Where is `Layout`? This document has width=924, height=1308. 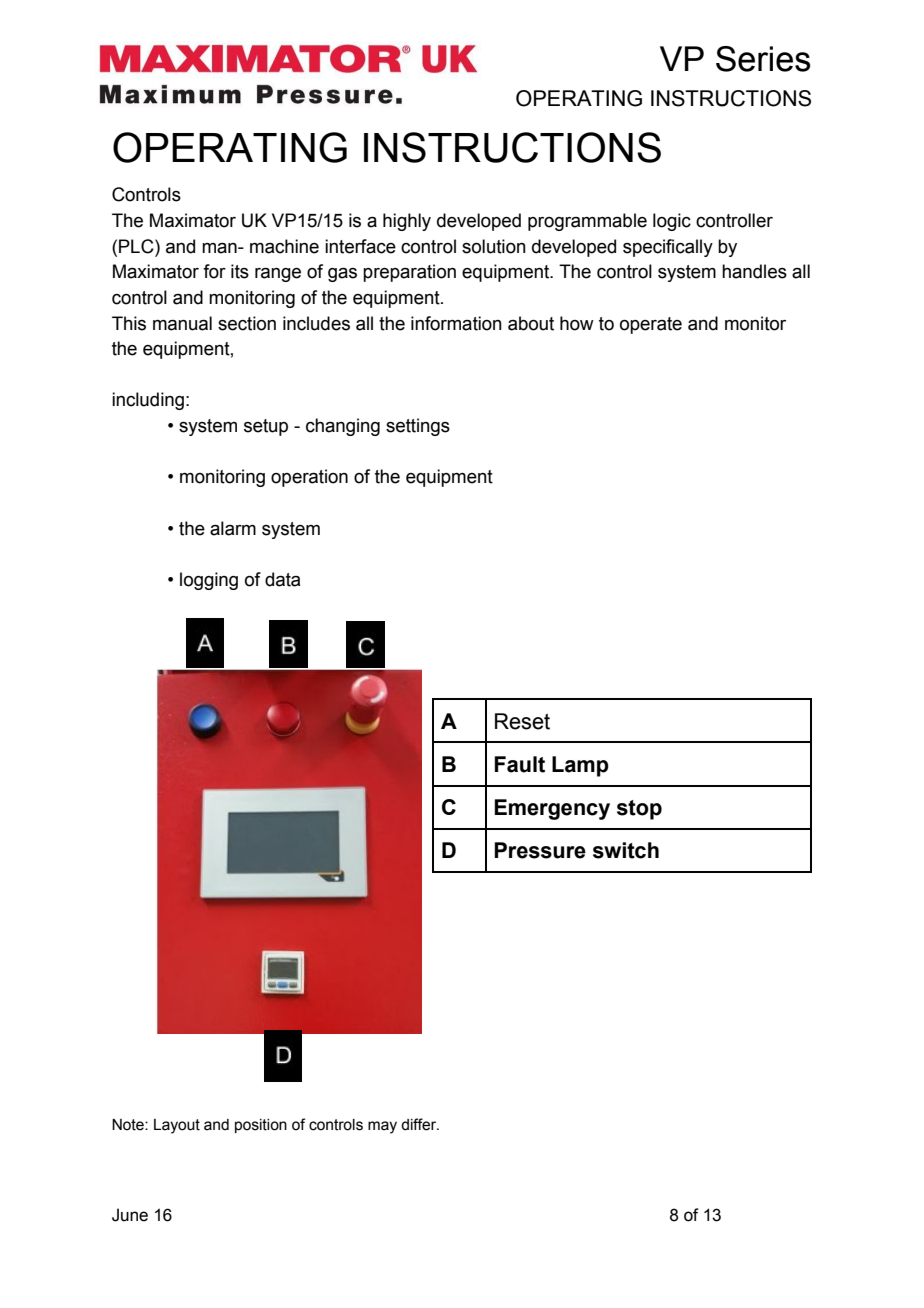
Layout is located at coordinates (177, 1126).
